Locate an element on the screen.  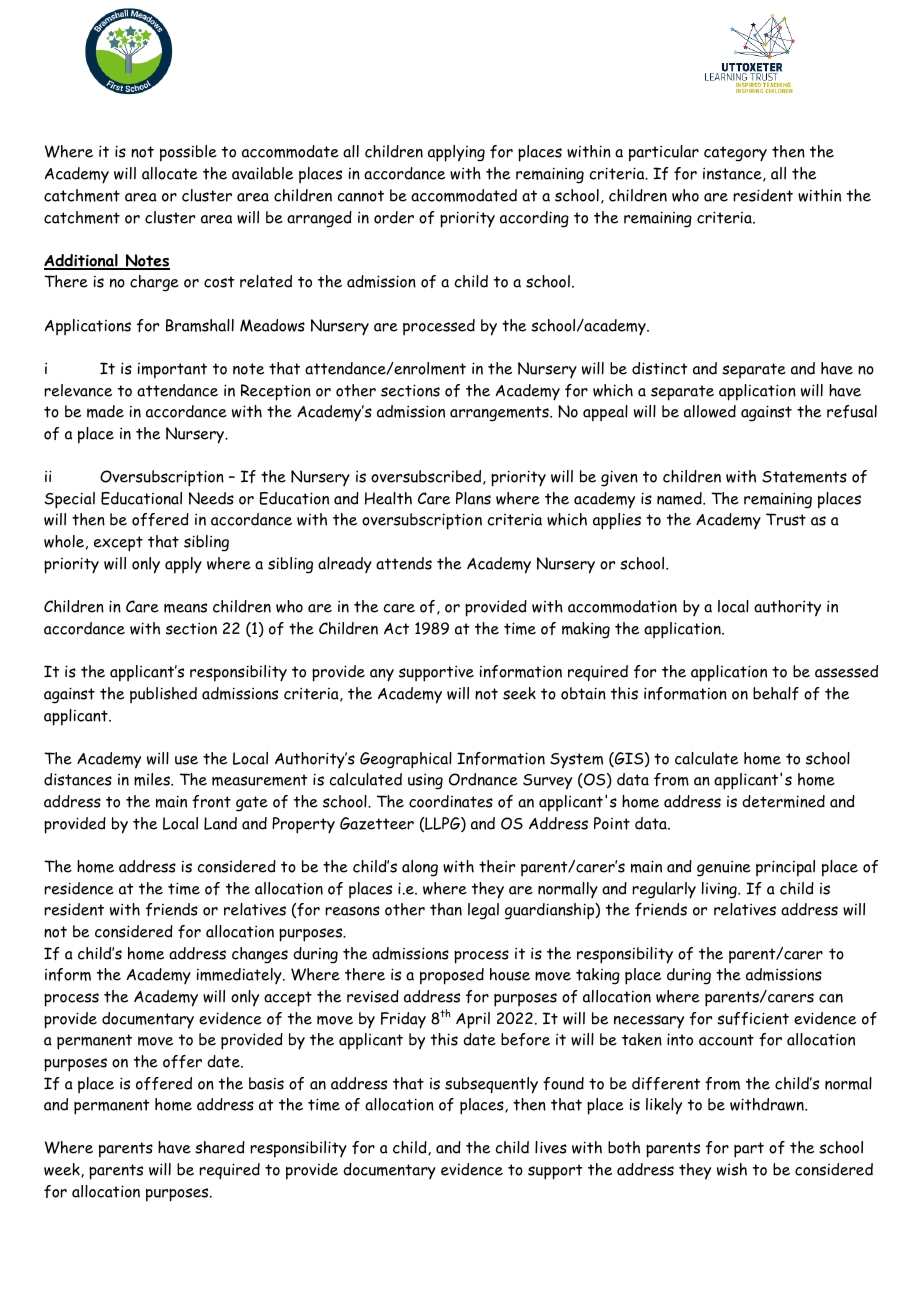
behalf is located at coordinates (776, 693).
